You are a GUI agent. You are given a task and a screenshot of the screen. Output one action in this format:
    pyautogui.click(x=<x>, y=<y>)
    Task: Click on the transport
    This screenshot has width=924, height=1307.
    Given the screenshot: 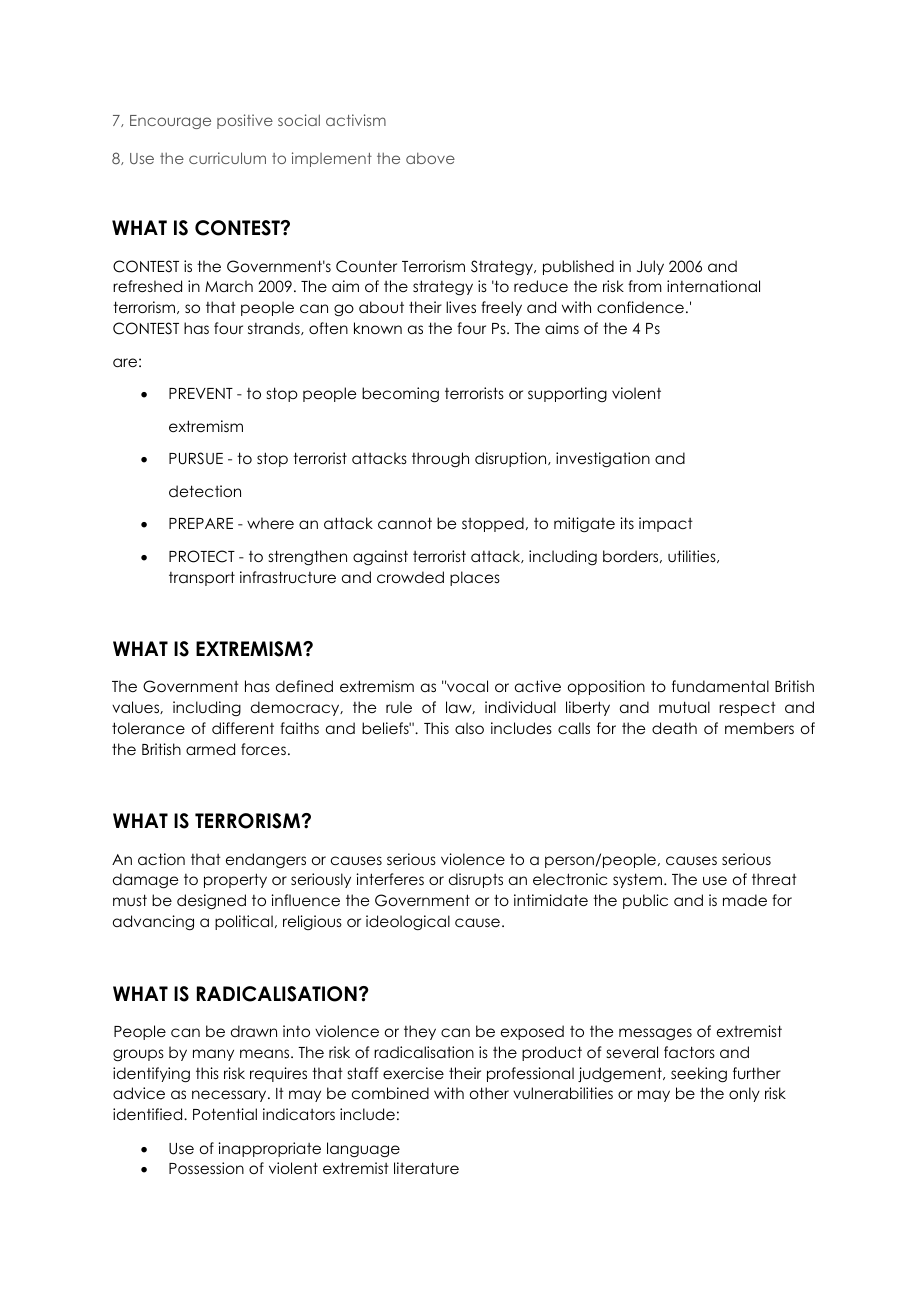 What is the action you would take?
    pyautogui.click(x=202, y=578)
